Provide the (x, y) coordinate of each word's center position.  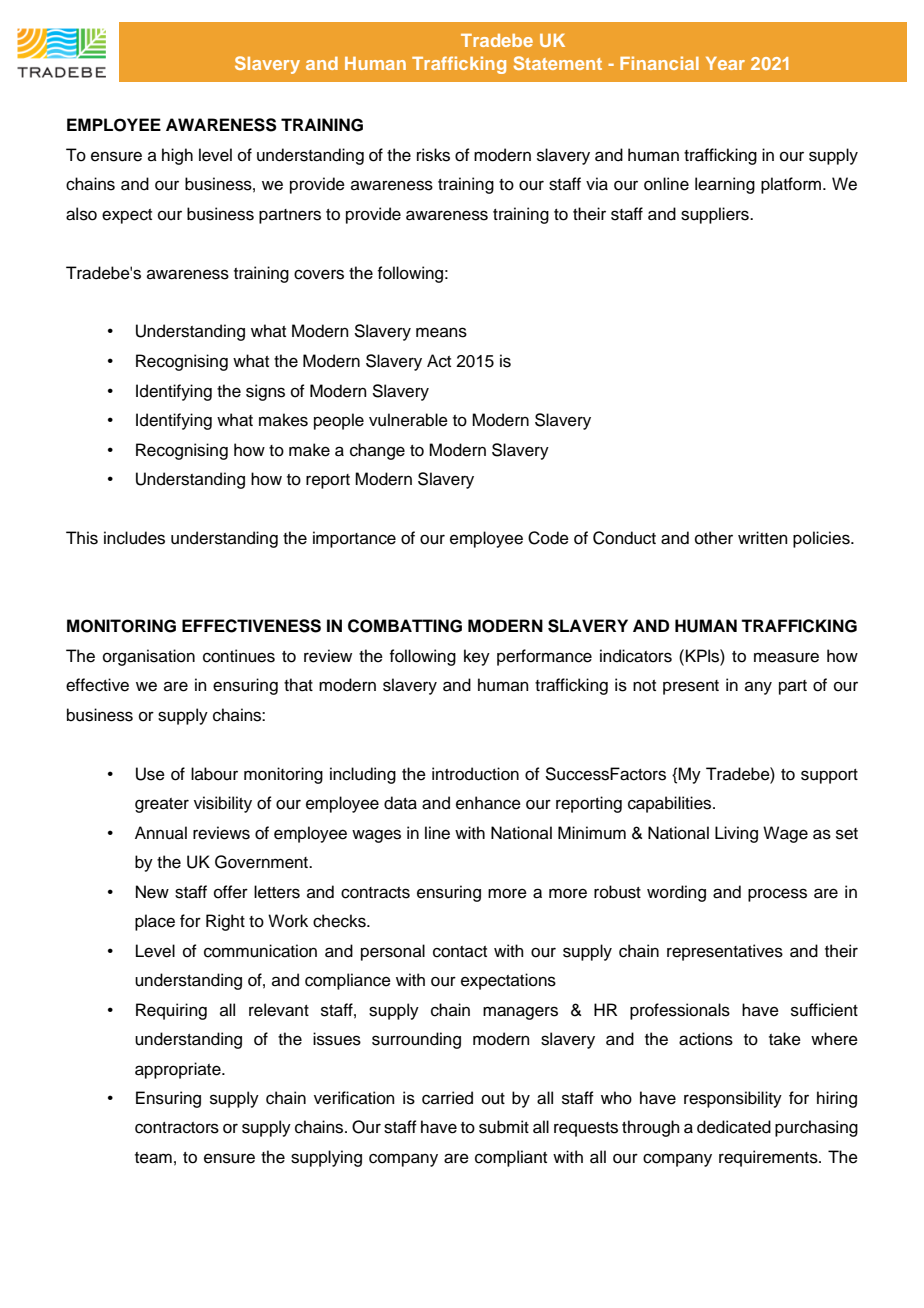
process (777, 895)
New (152, 892)
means (441, 332)
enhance (488, 803)
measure (786, 657)
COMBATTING (405, 626)
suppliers (716, 215)
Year (725, 63)
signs (265, 392)
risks (433, 155)
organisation (149, 657)
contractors (177, 1128)
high (177, 156)
